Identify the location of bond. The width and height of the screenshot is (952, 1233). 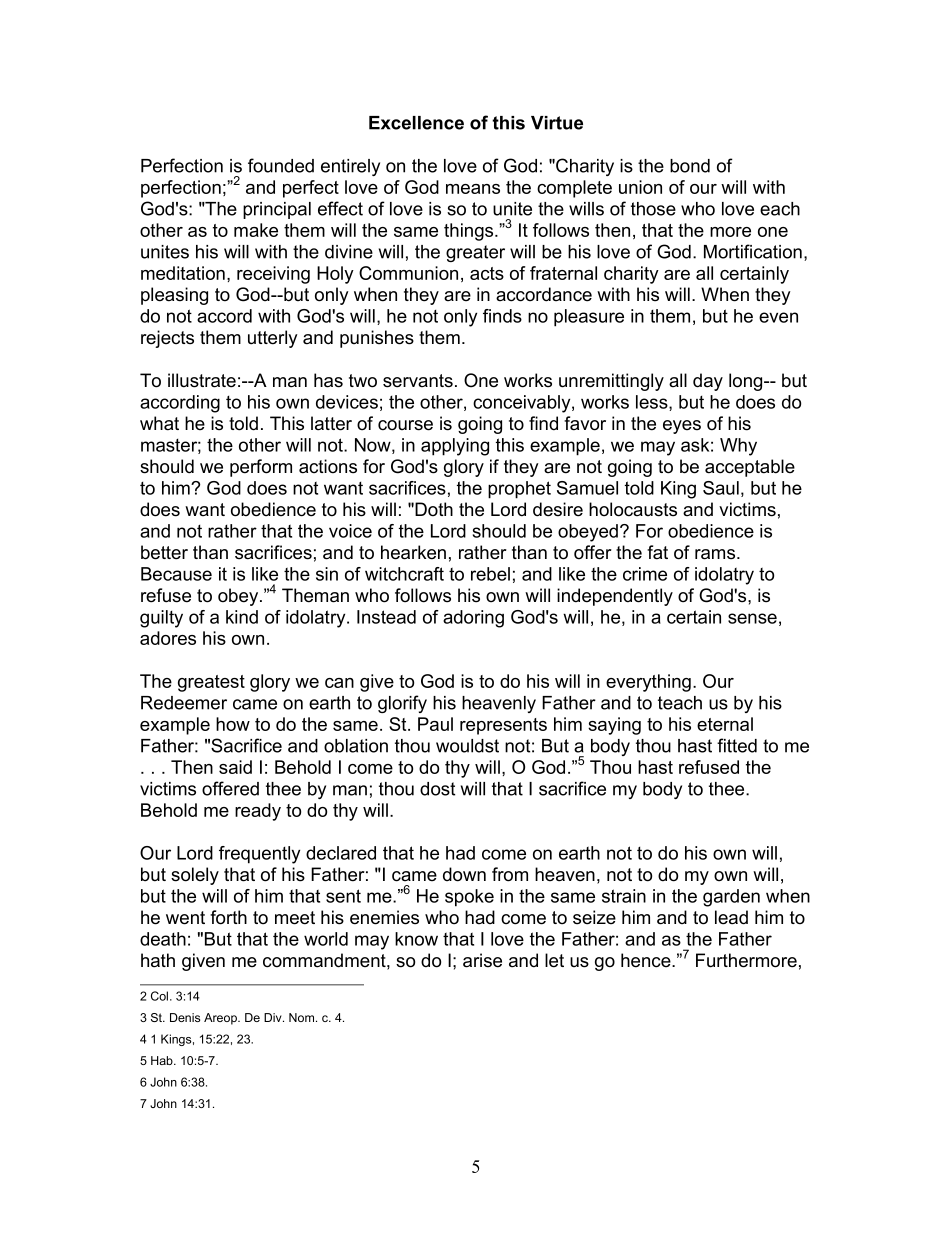
(690, 166).
